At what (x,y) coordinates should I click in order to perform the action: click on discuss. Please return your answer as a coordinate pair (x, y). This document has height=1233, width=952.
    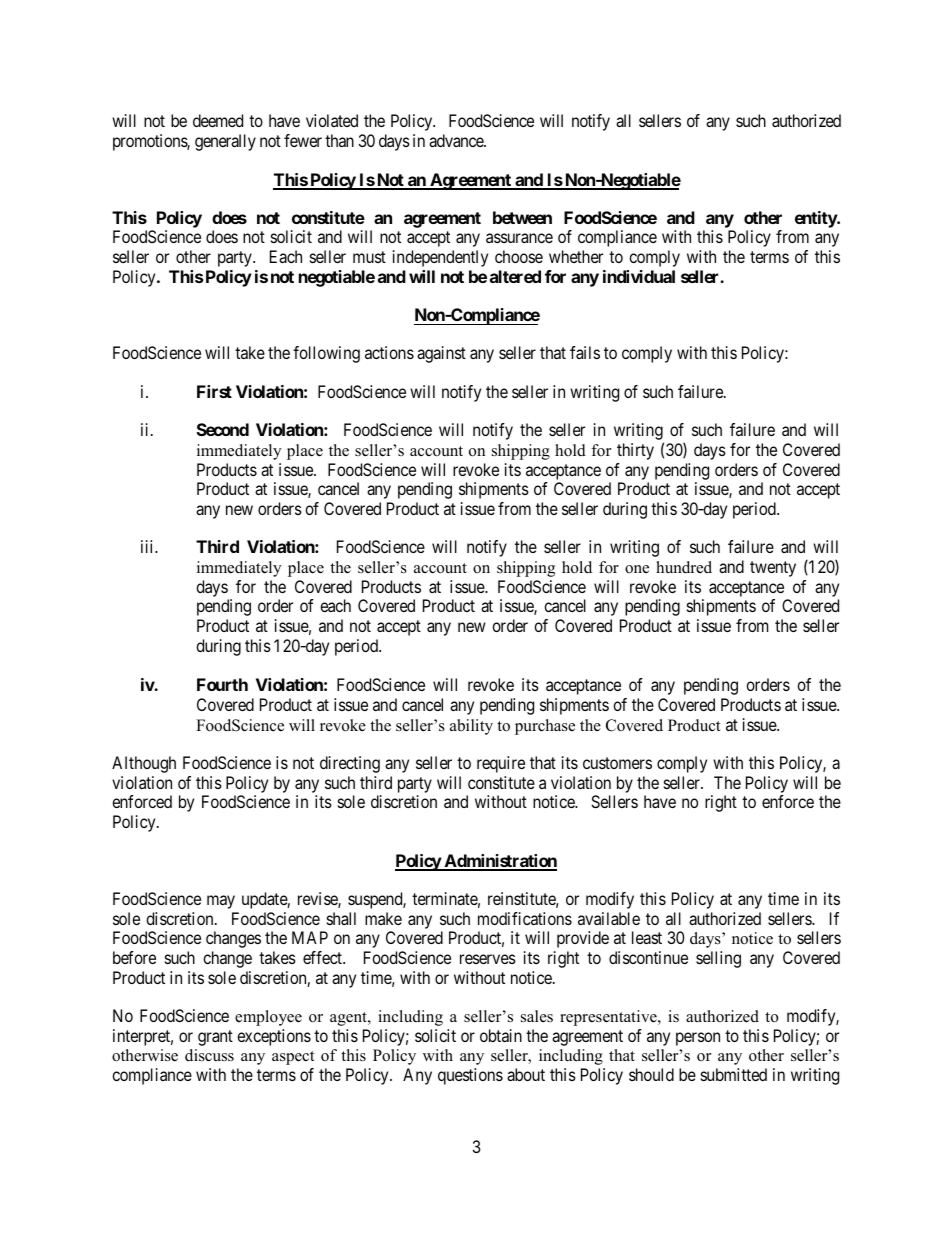
    Looking at the image, I should click on (209, 1055).
